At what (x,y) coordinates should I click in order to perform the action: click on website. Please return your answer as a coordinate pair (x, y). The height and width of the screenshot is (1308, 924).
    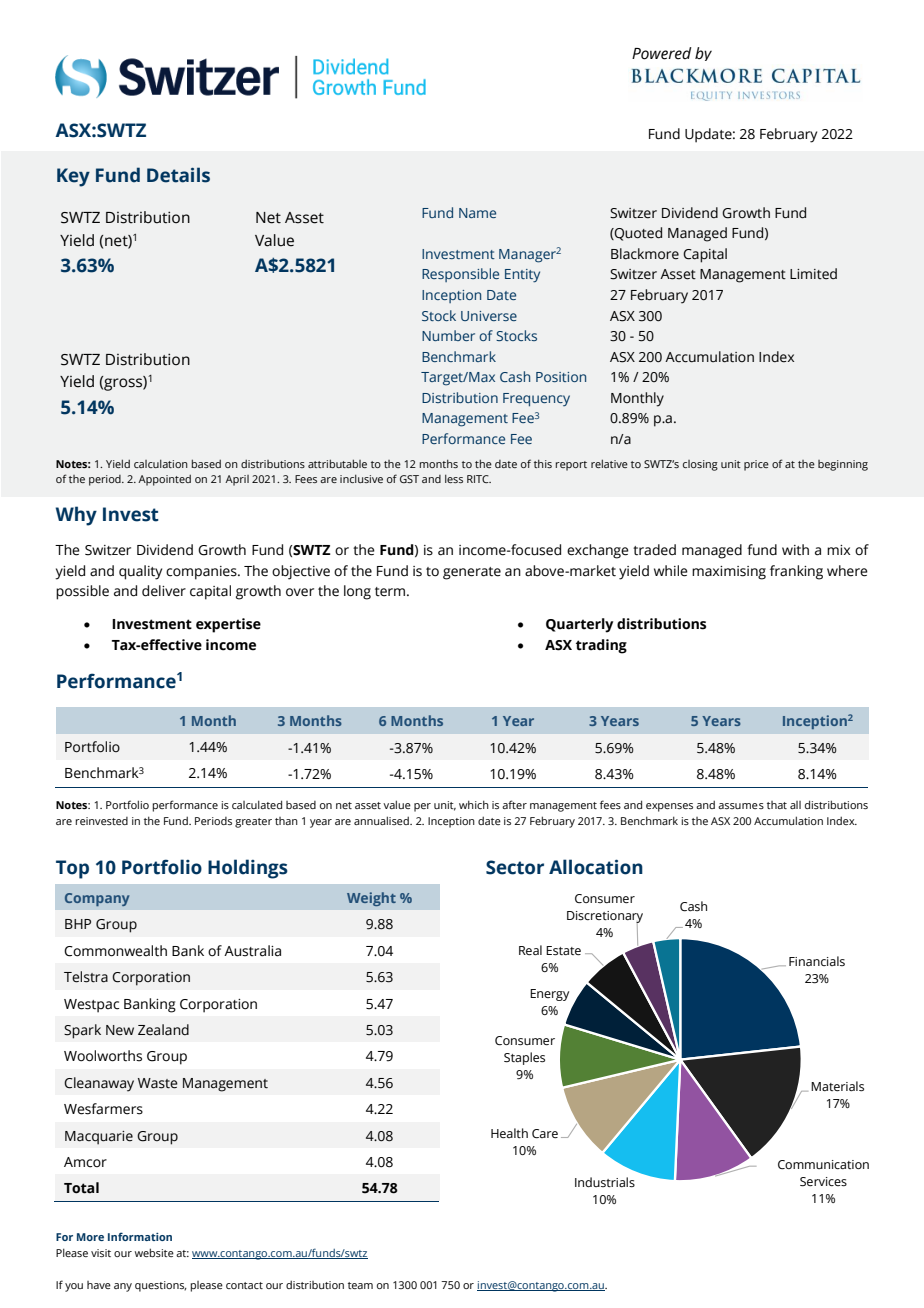
    Looking at the image, I should click on (154, 1252).
